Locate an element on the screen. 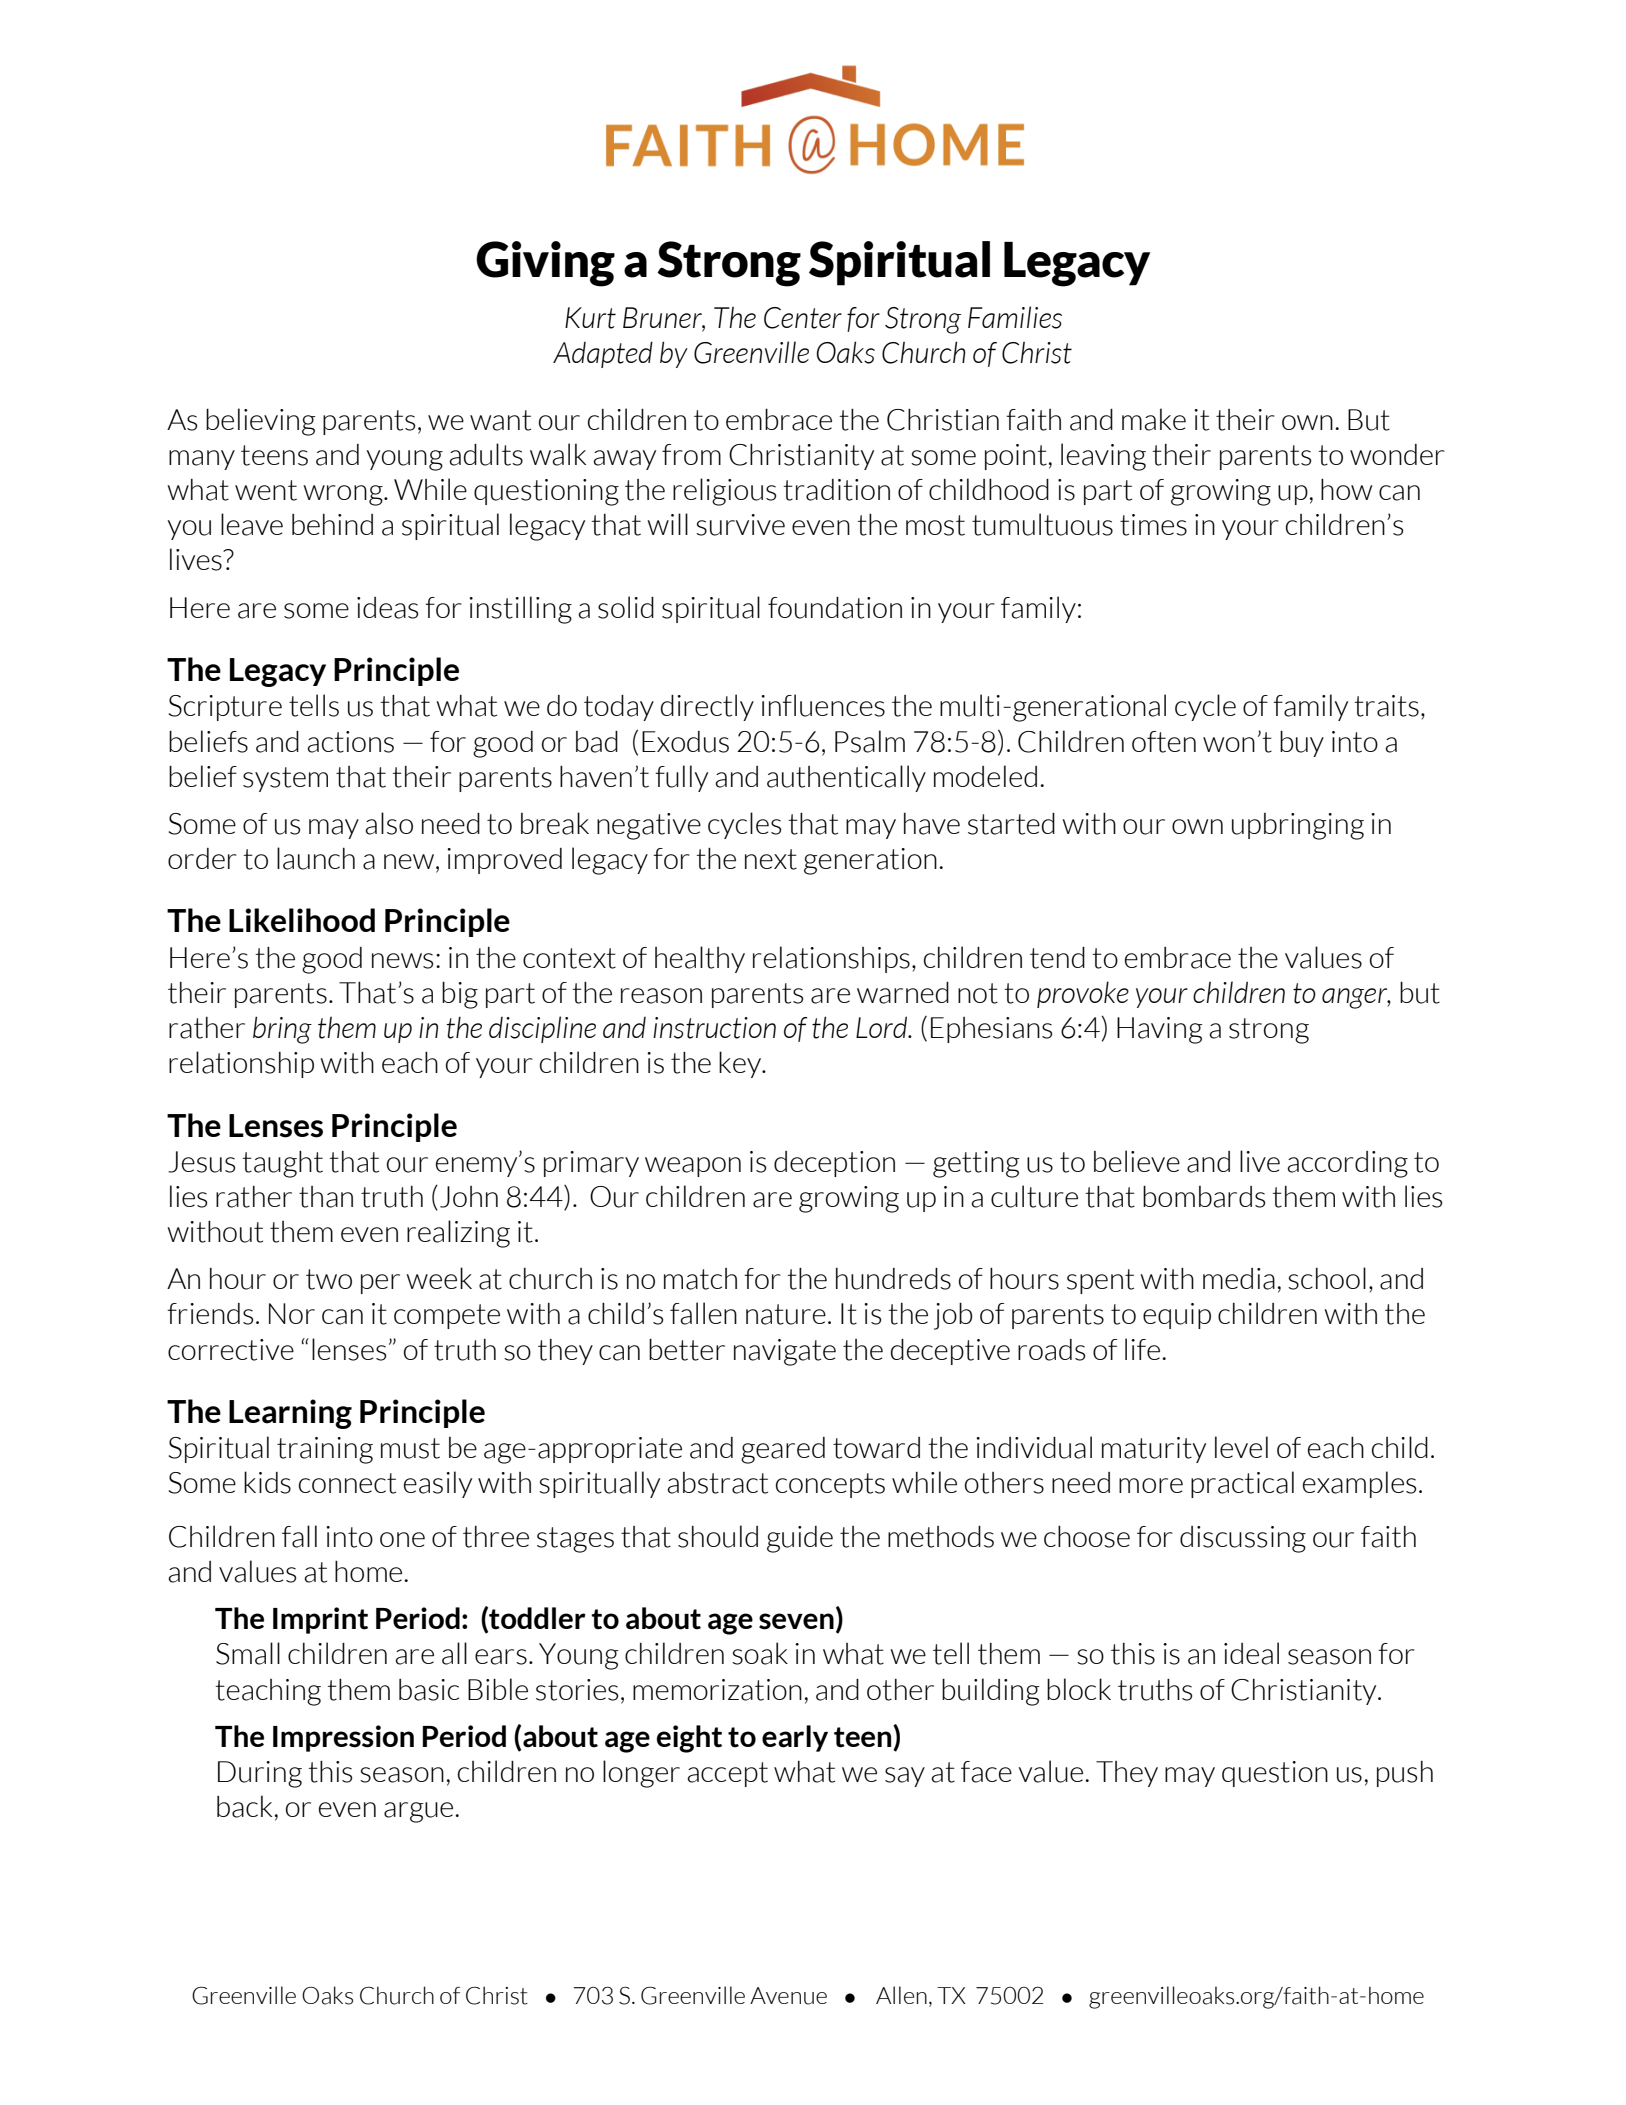 This screenshot has width=1626, height=2105. Avenue is located at coordinates (788, 1996).
